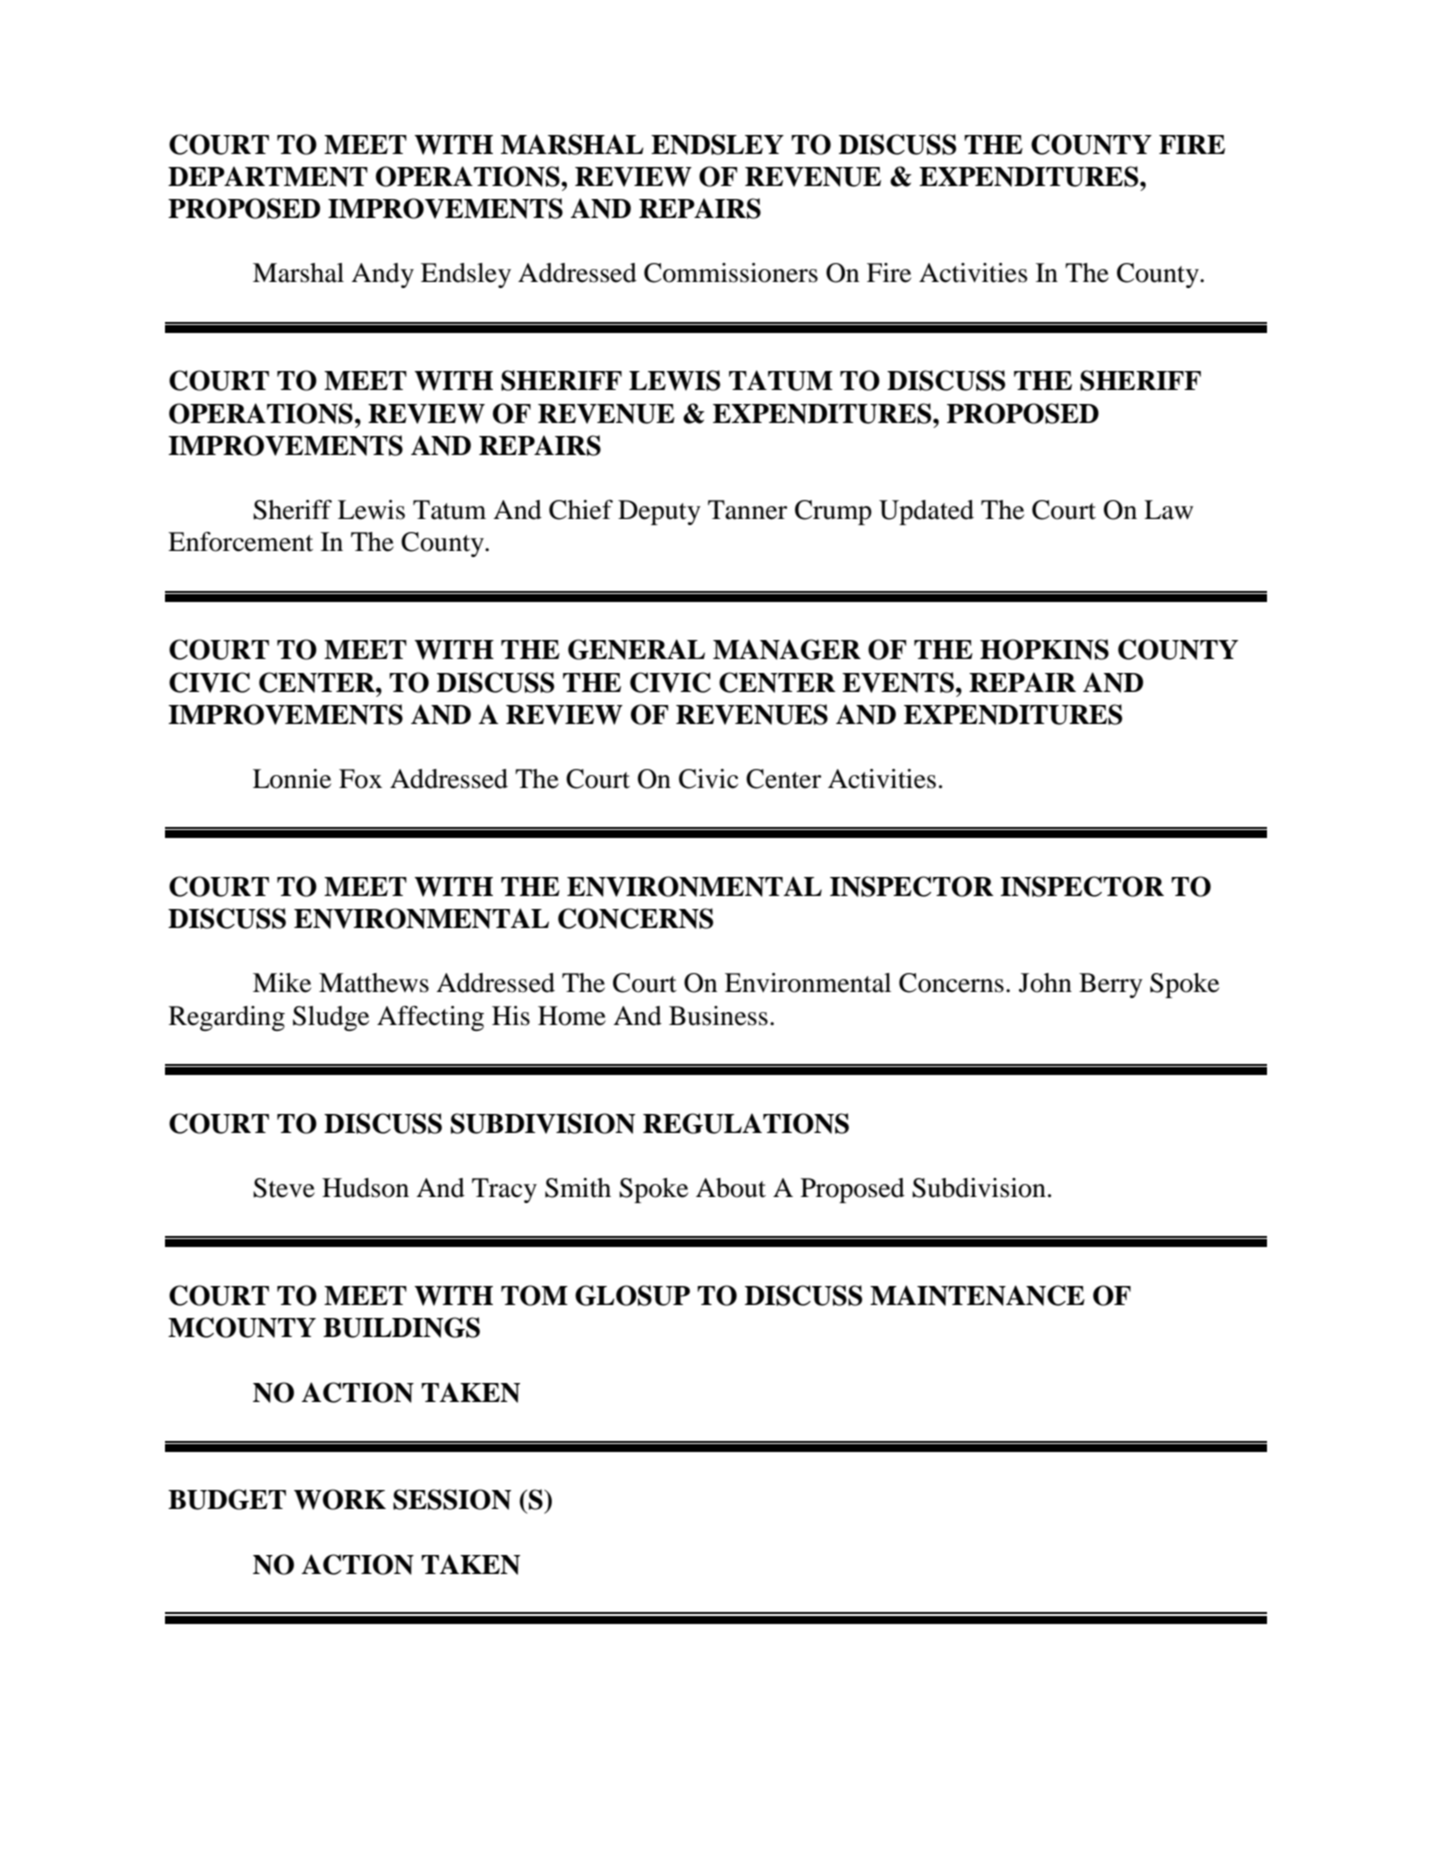 The width and height of the screenshot is (1432, 1854). Describe the element at coordinates (1168, 510) in the screenshot. I see `Law` at that location.
